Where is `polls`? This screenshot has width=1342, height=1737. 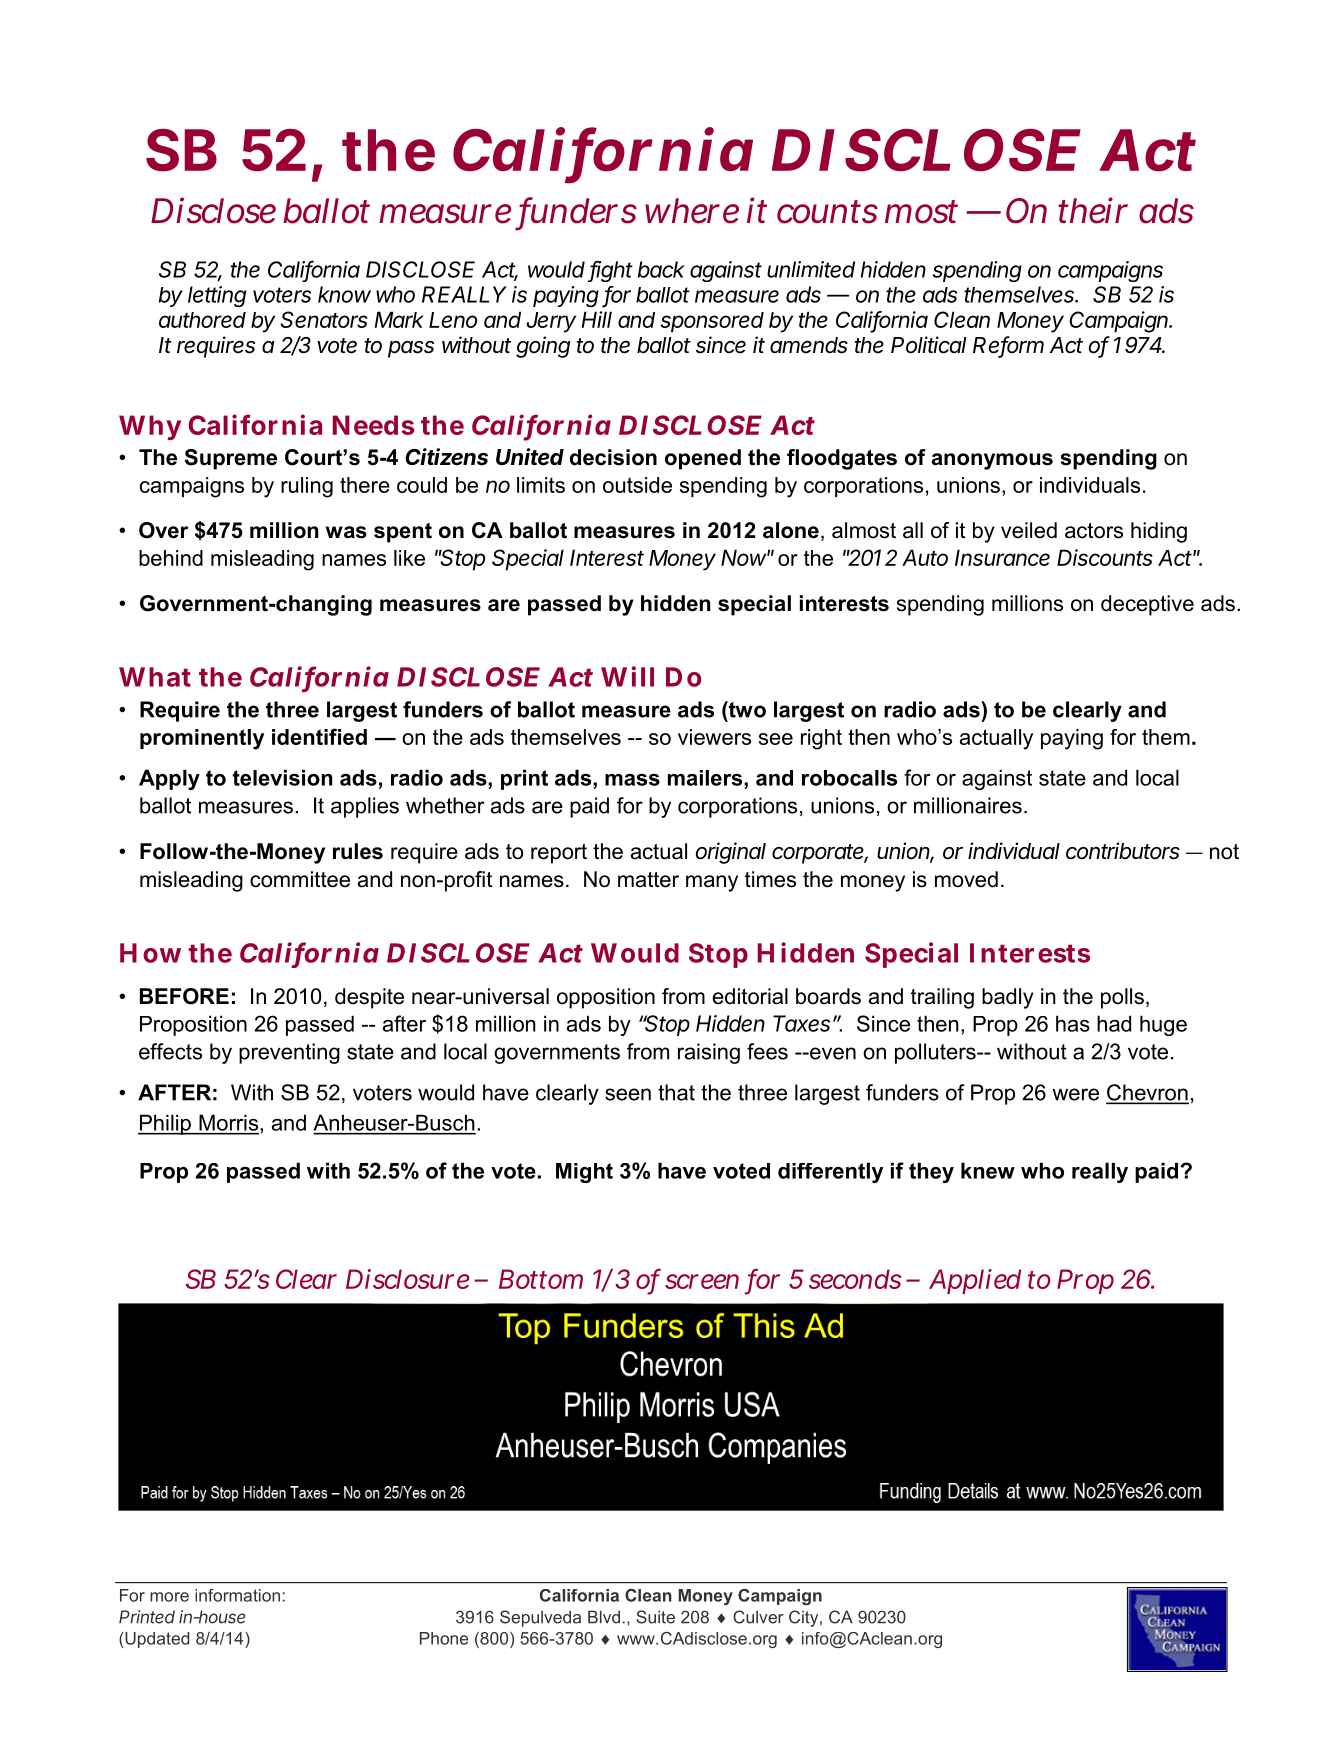 polls is located at coordinates (1122, 998).
